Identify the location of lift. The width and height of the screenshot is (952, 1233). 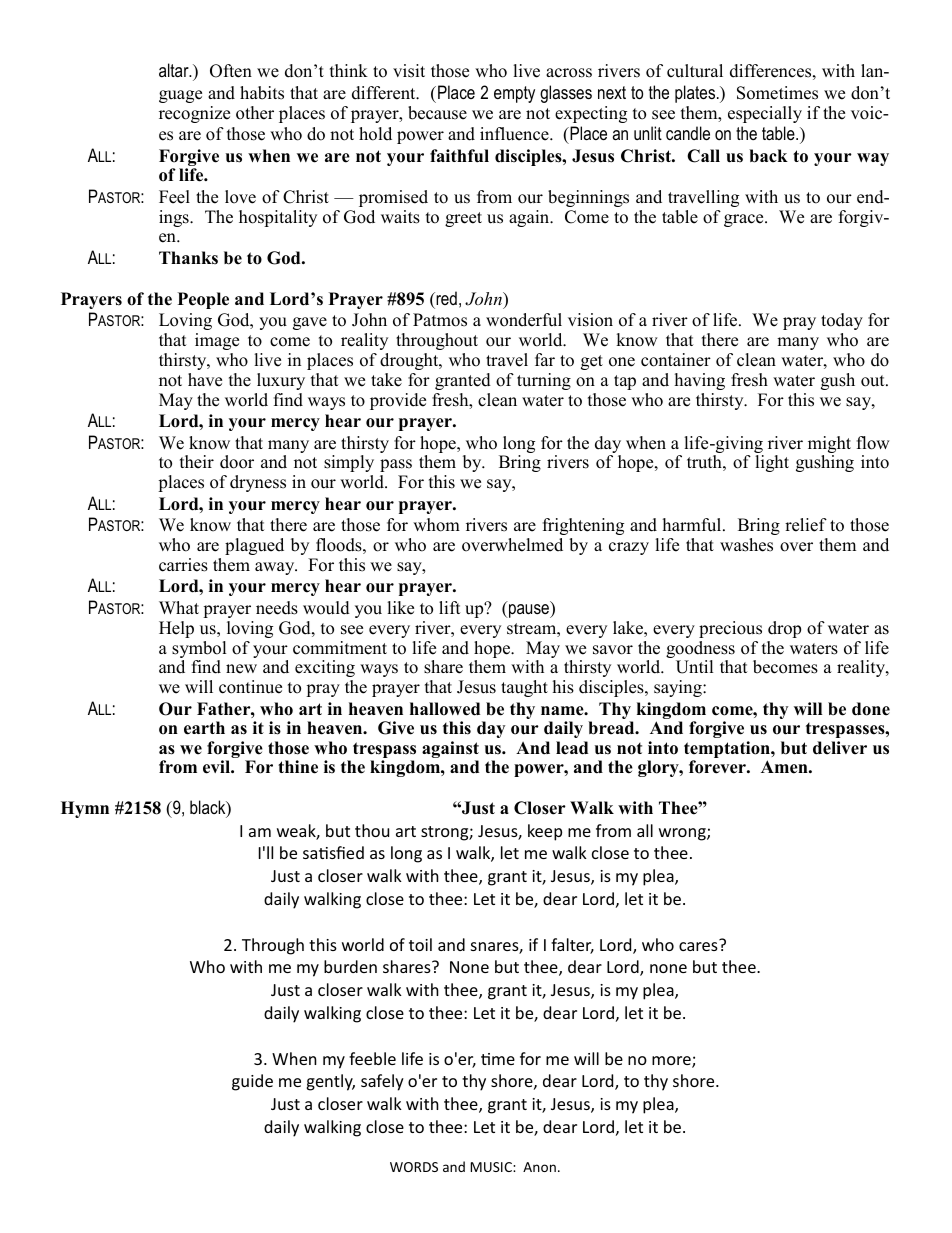
(450, 607).
